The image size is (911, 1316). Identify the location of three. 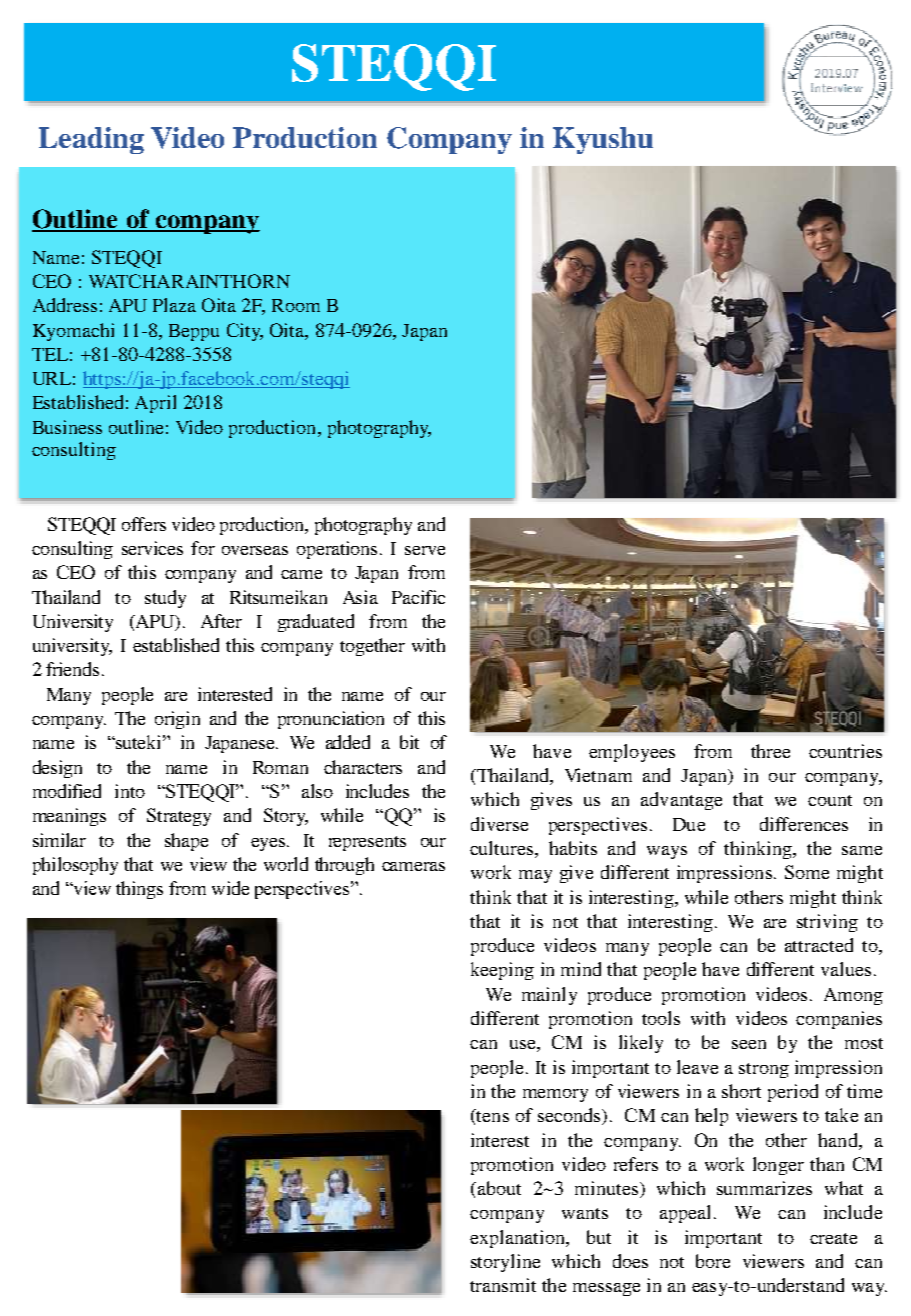
(770, 751).
